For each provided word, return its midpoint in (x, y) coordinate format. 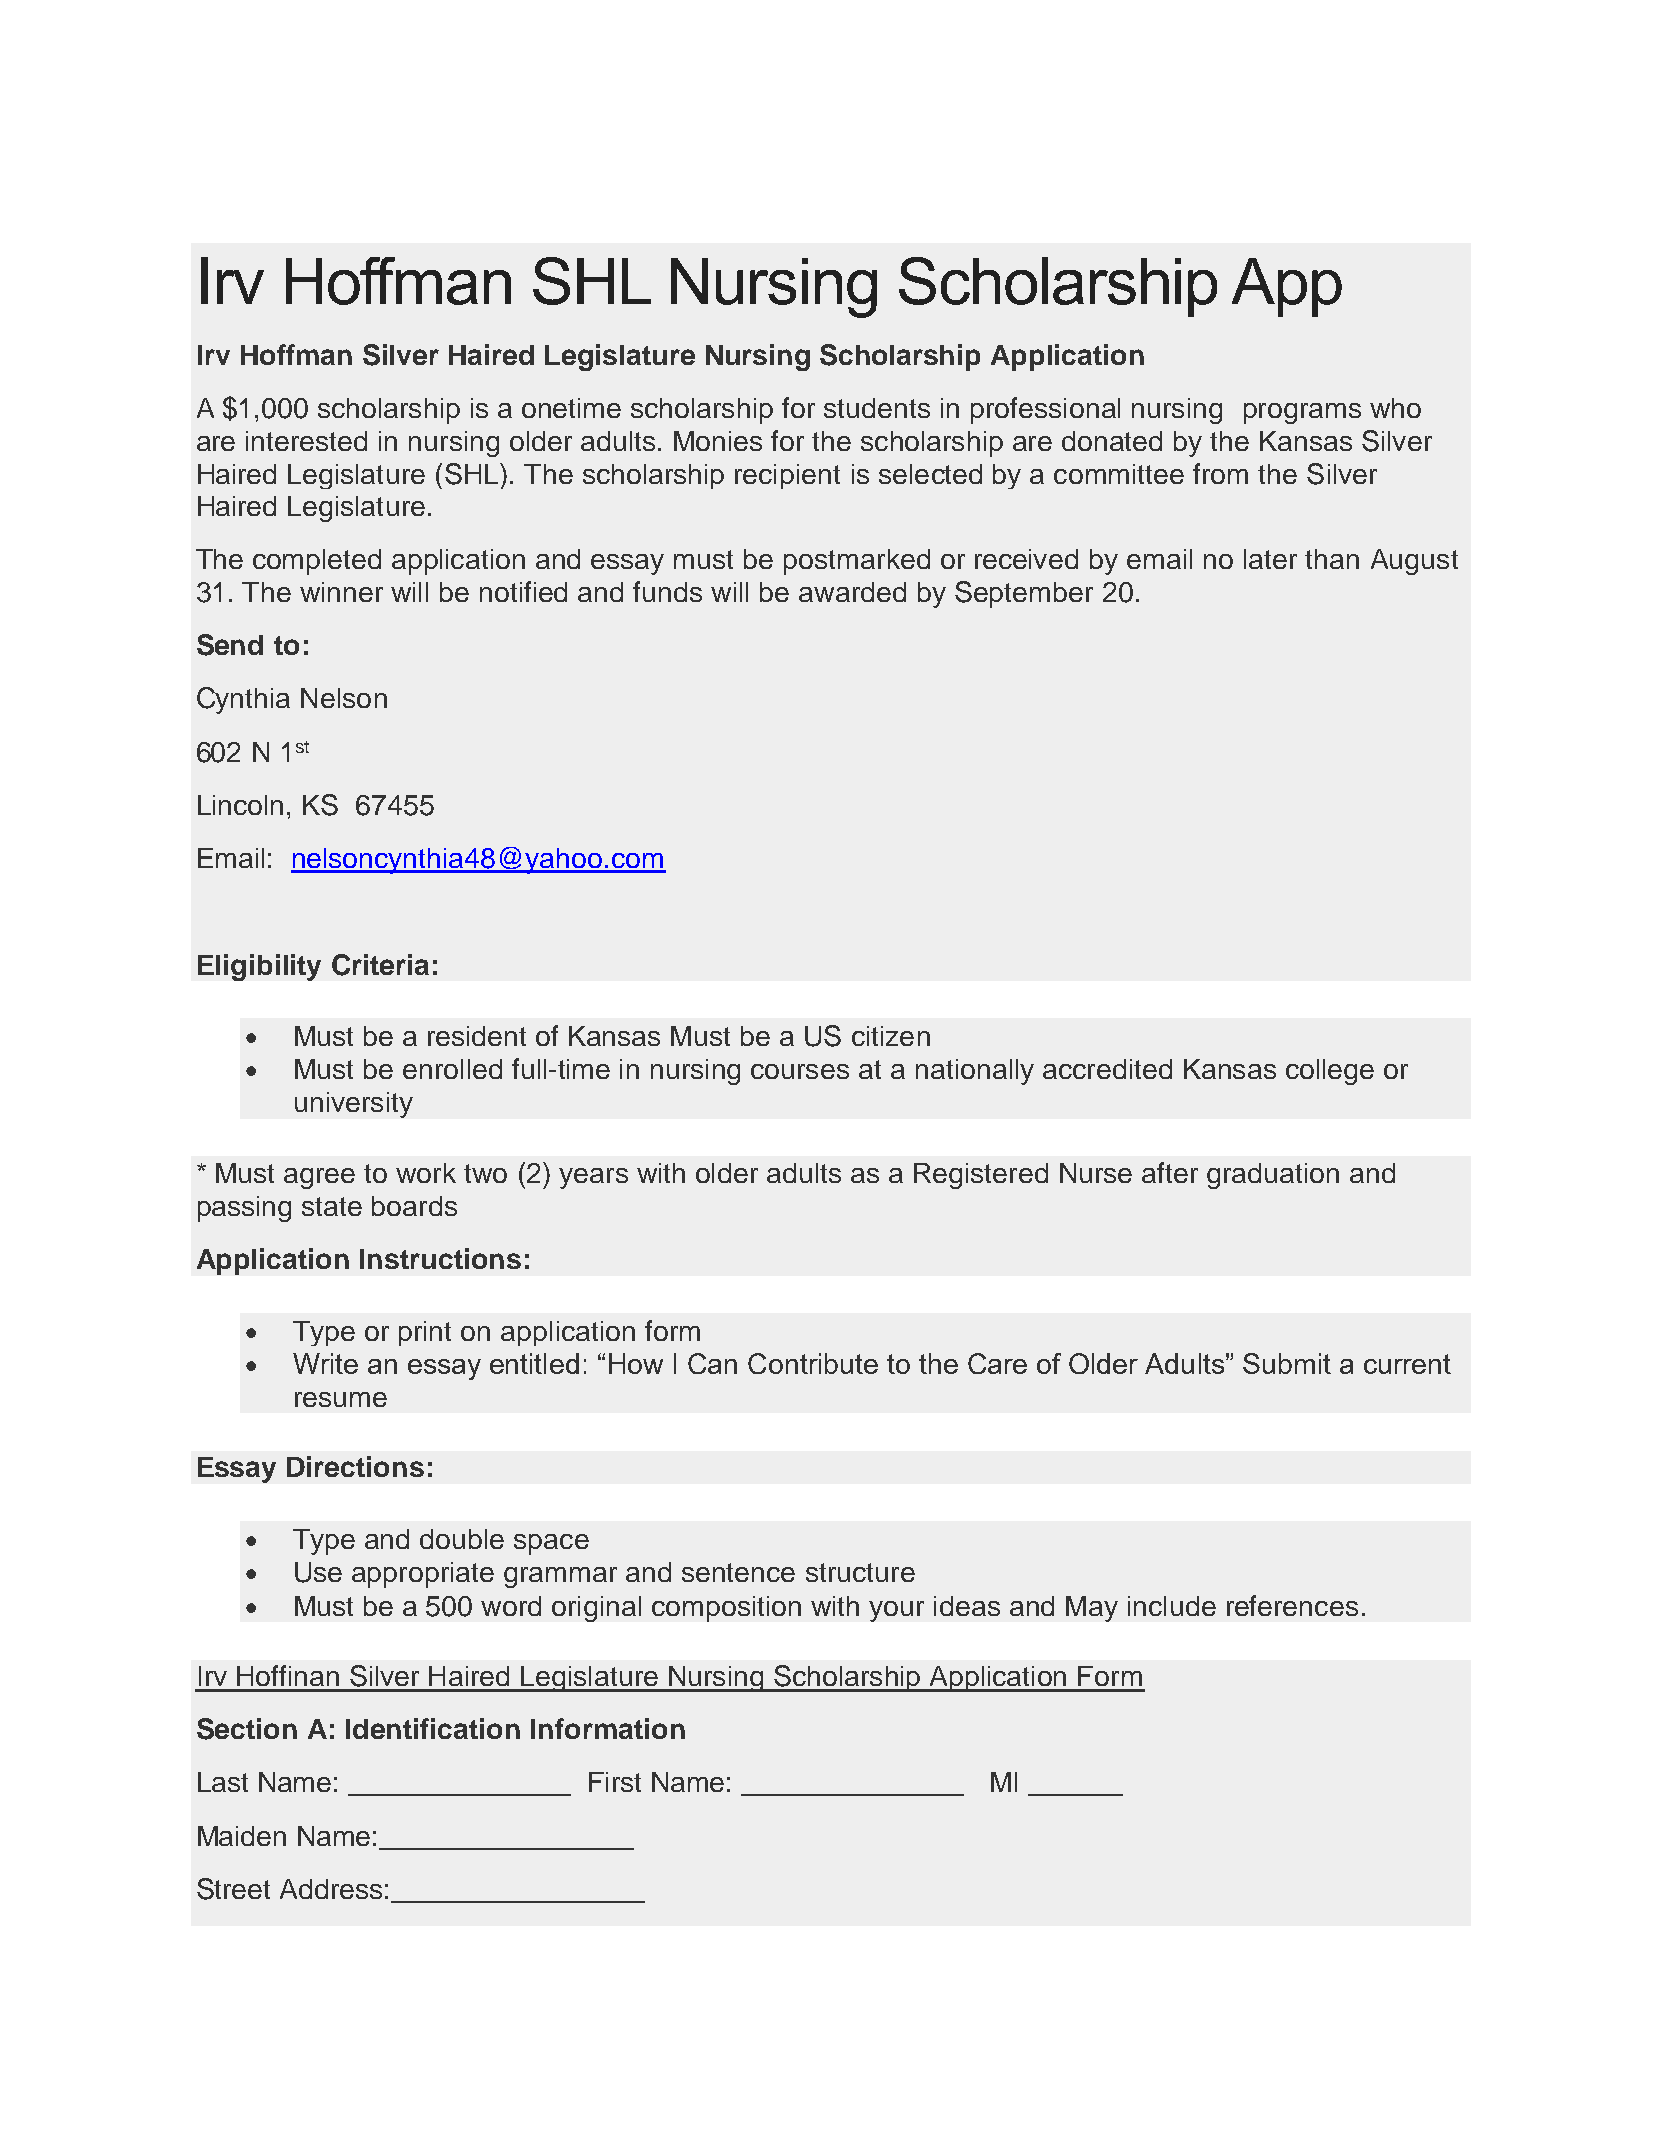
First (615, 1782)
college (1330, 1072)
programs (1302, 413)
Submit (1287, 1363)
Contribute (813, 1363)
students (877, 408)
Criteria (380, 965)
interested (306, 441)
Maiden (242, 1836)
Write (325, 1363)
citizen (891, 1036)
